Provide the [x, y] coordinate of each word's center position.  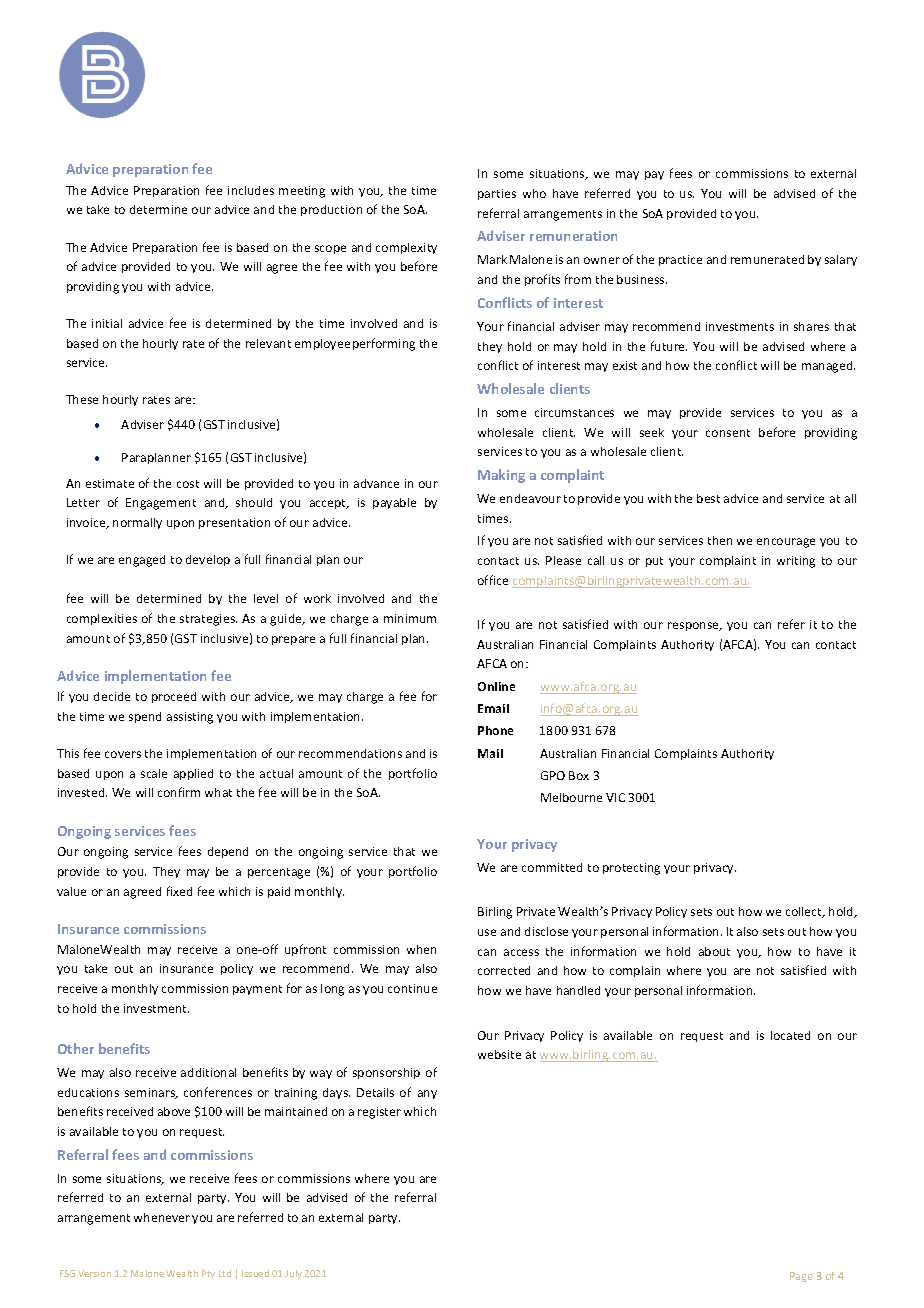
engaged [142, 561]
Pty [208, 1274]
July [293, 1274]
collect [805, 912]
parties [497, 194]
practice [680, 260]
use [487, 932]
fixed [179, 891]
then [720, 540]
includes [251, 190]
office [493, 580]
